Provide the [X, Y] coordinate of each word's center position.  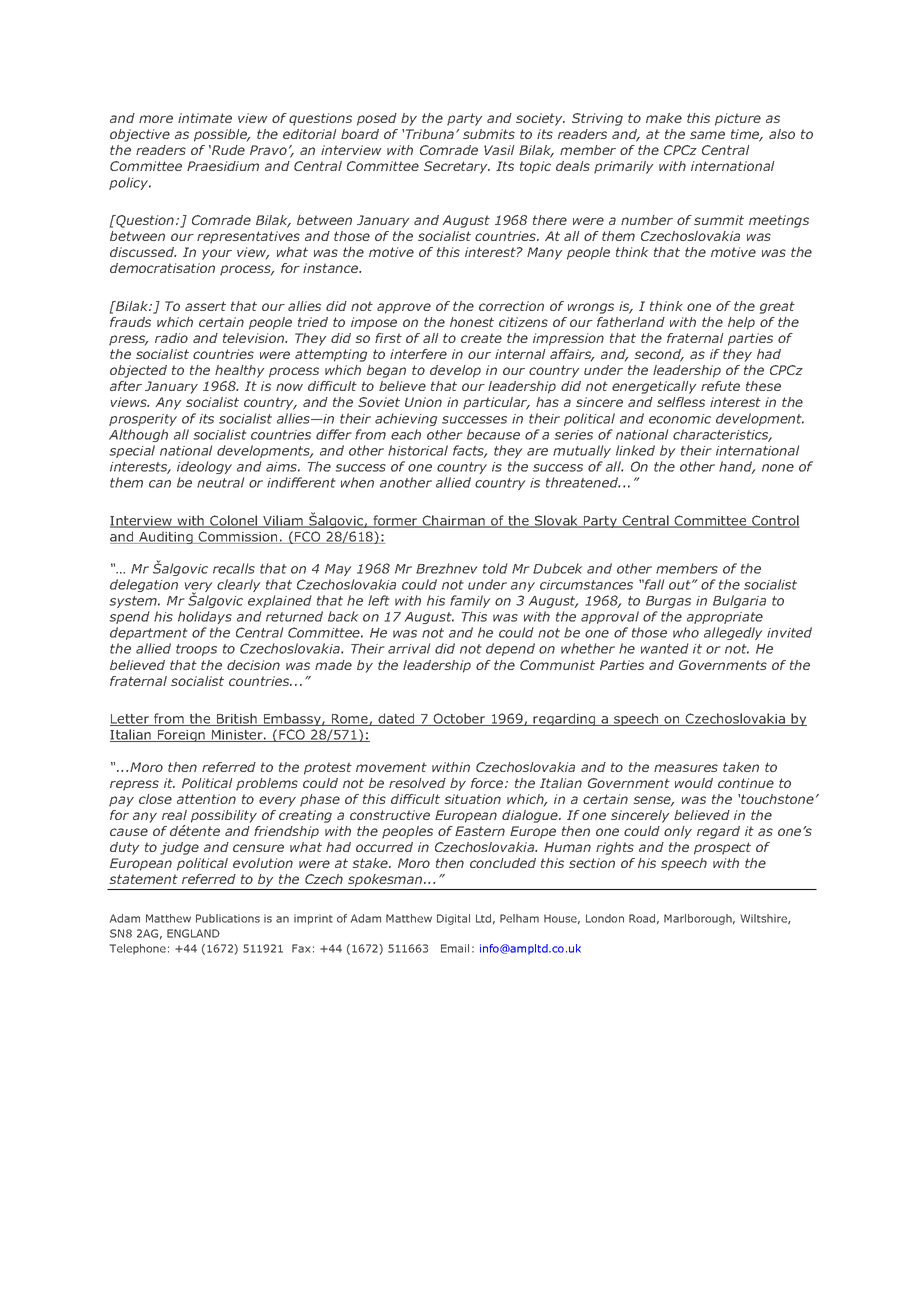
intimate [205, 118]
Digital [453, 919]
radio [171, 338]
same [707, 135]
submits [489, 134]
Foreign [181, 736]
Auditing [166, 537]
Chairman [454, 521]
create [481, 338]
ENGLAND [193, 933]
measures [686, 768]
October [459, 719]
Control [775, 521]
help [741, 323]
